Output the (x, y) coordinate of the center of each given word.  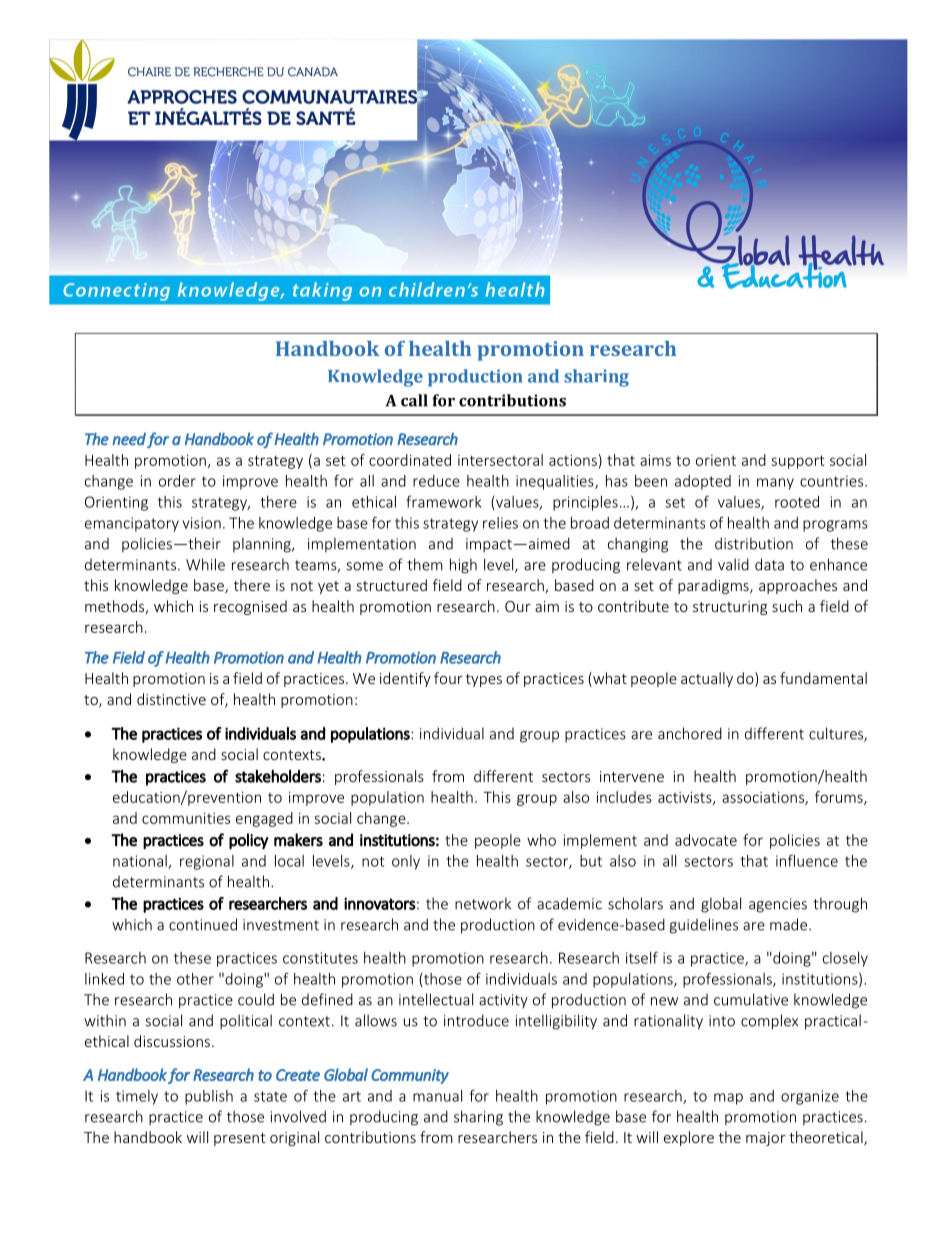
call (414, 400)
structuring (730, 608)
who (541, 840)
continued (203, 924)
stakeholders (278, 776)
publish (209, 1097)
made (790, 924)
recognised (250, 607)
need (129, 439)
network (483, 903)
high (463, 566)
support (798, 462)
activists (686, 798)
